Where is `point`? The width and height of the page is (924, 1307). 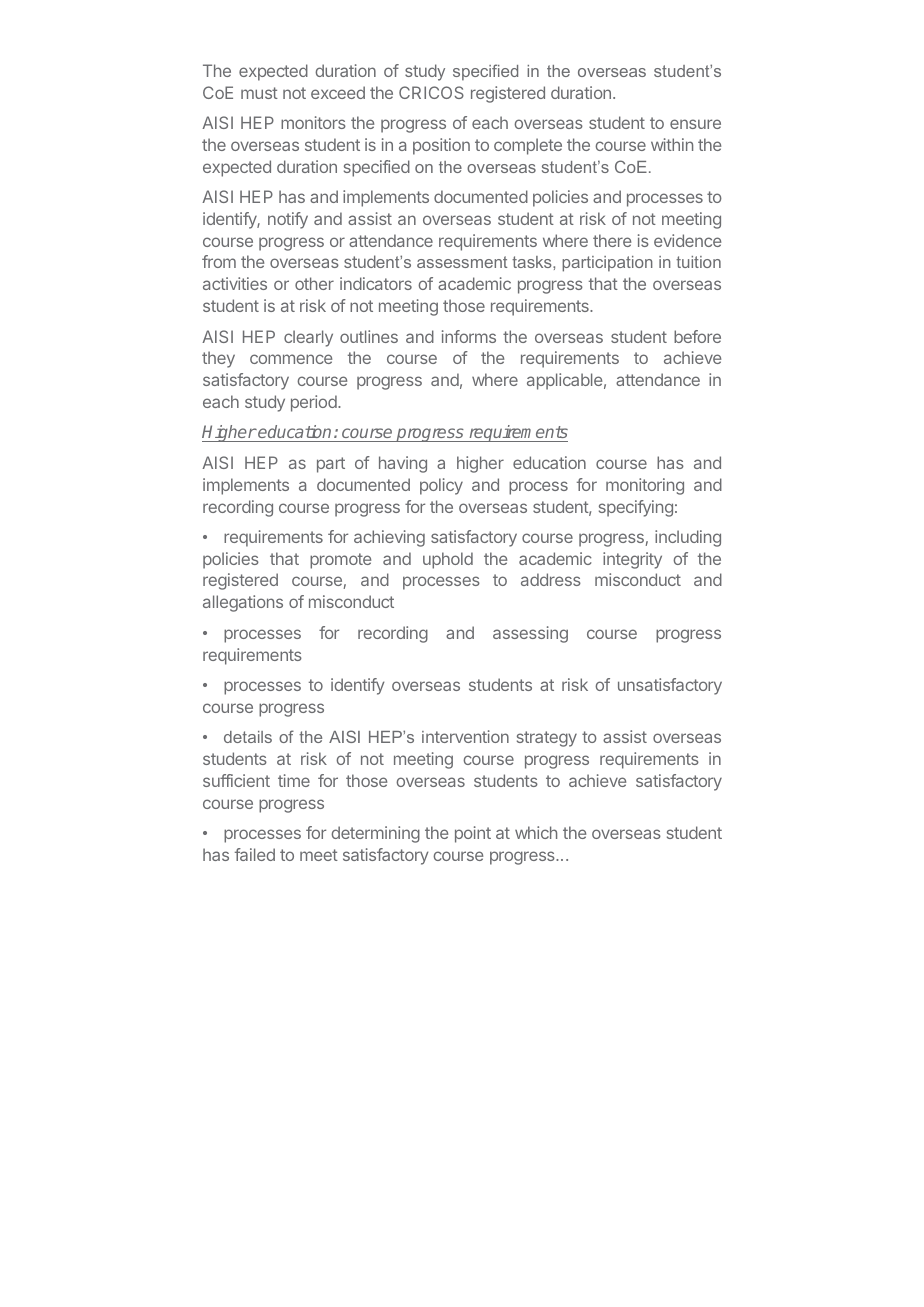
point is located at coordinates (473, 834).
